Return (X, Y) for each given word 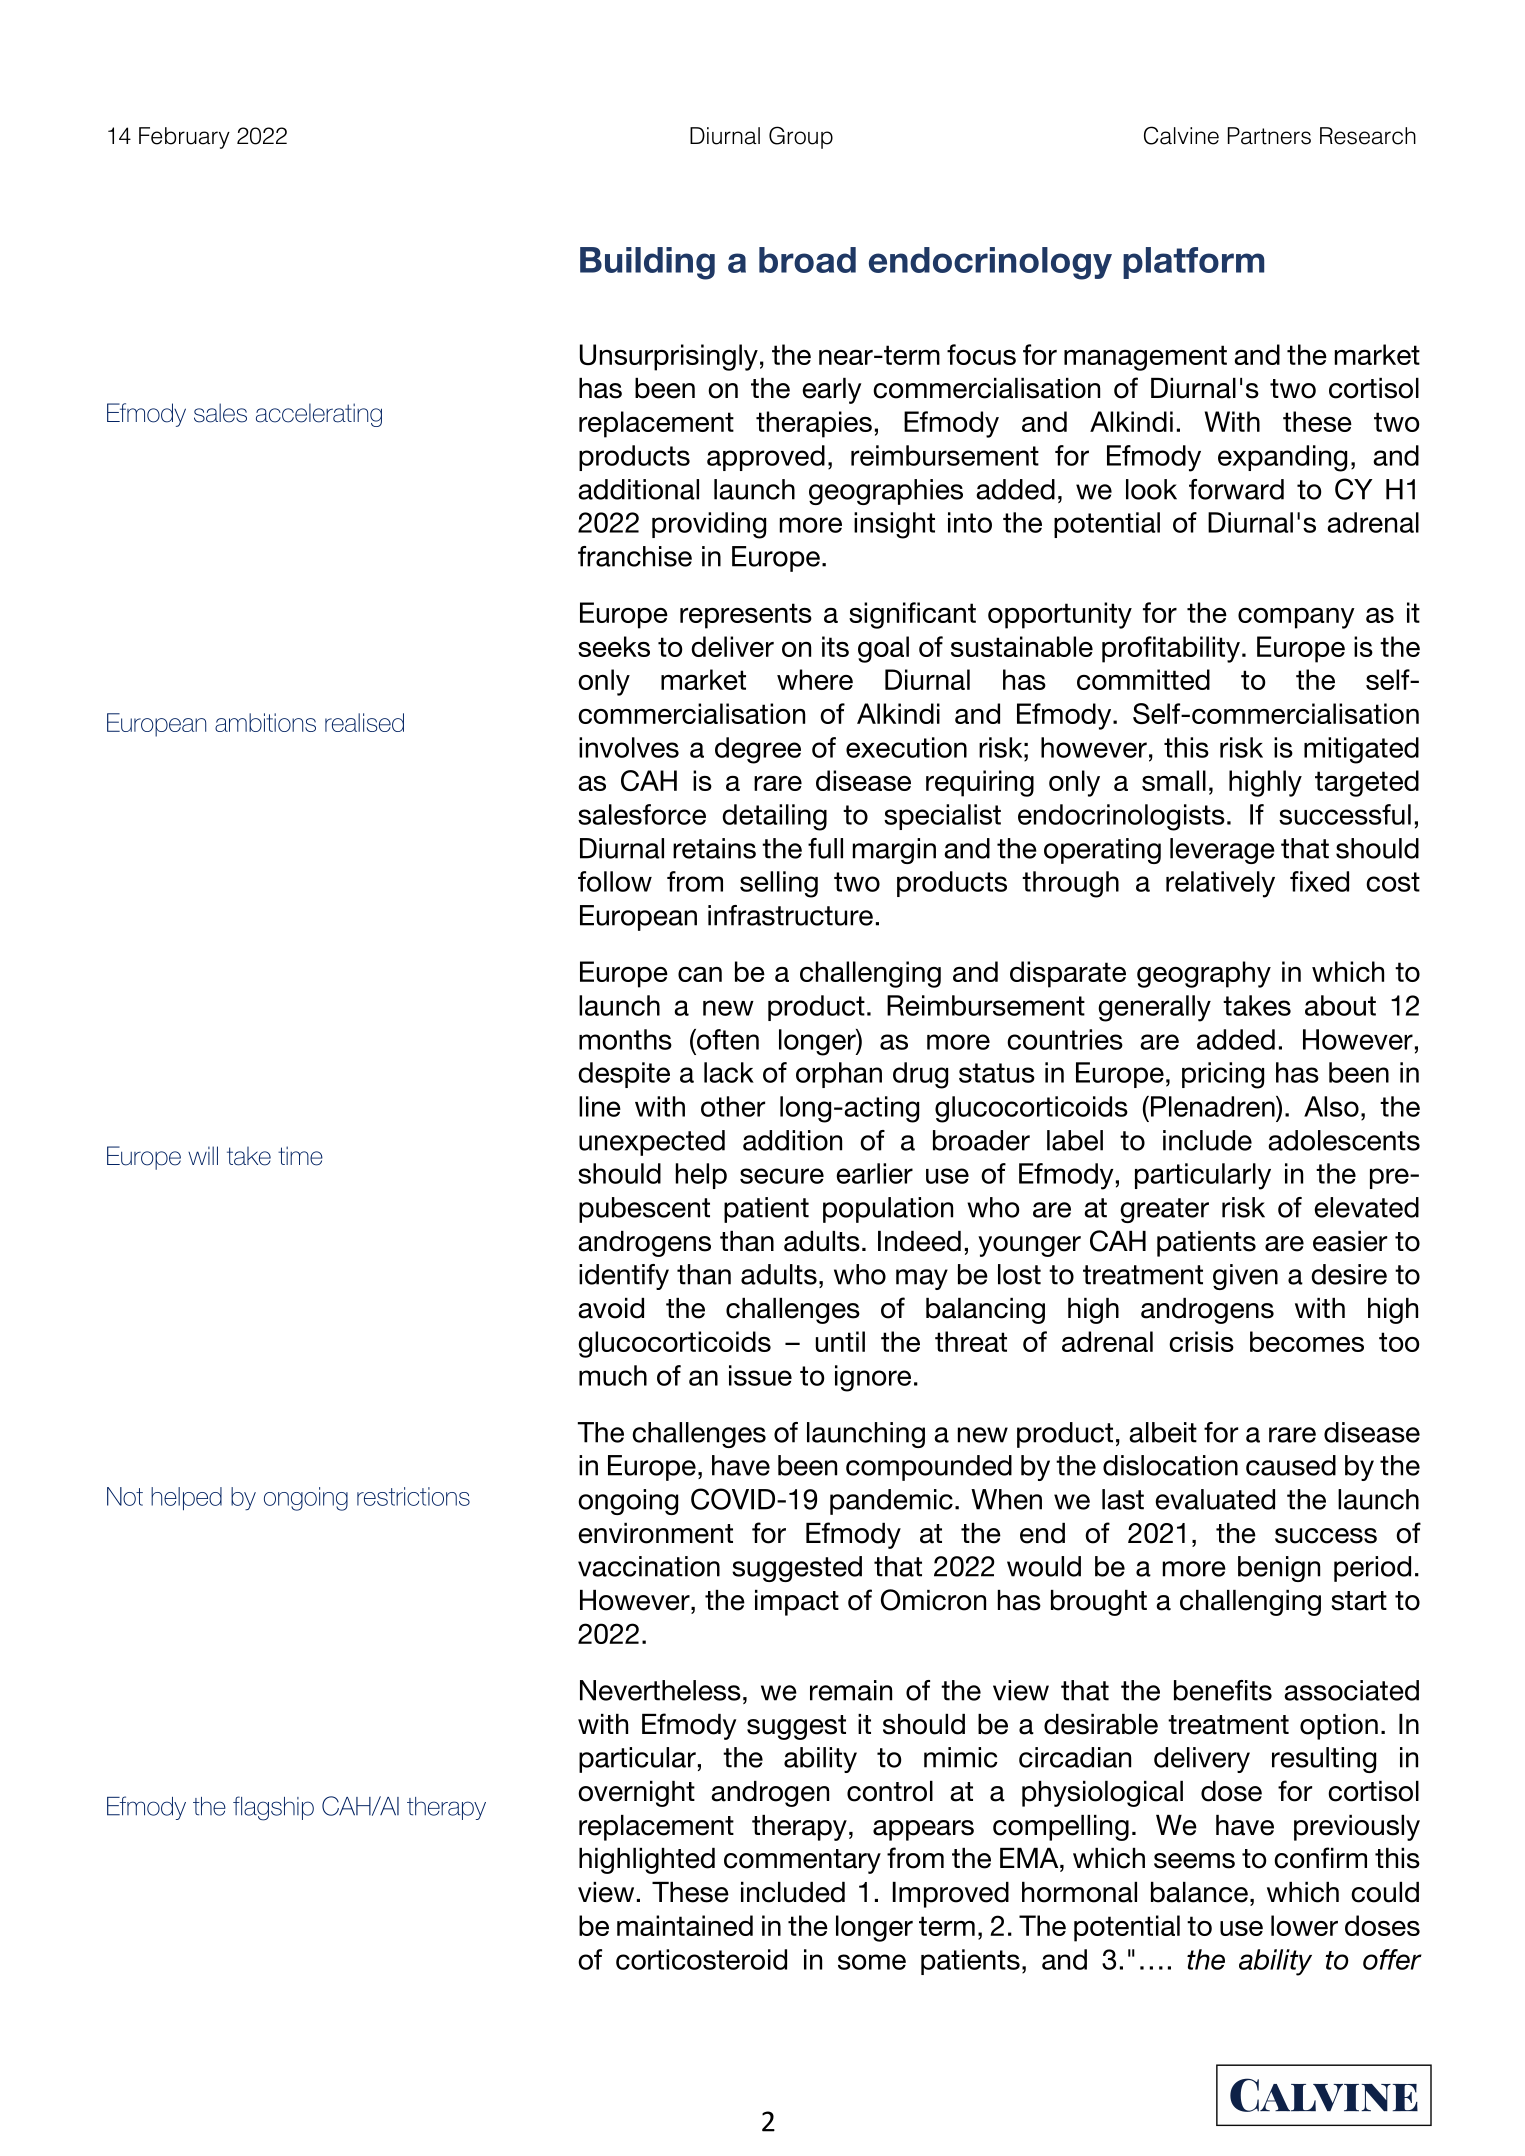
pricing (1223, 1075)
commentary (802, 1861)
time (300, 1156)
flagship (273, 1808)
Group (801, 137)
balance (1199, 1892)
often (727, 1039)
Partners (1269, 136)
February (184, 138)
